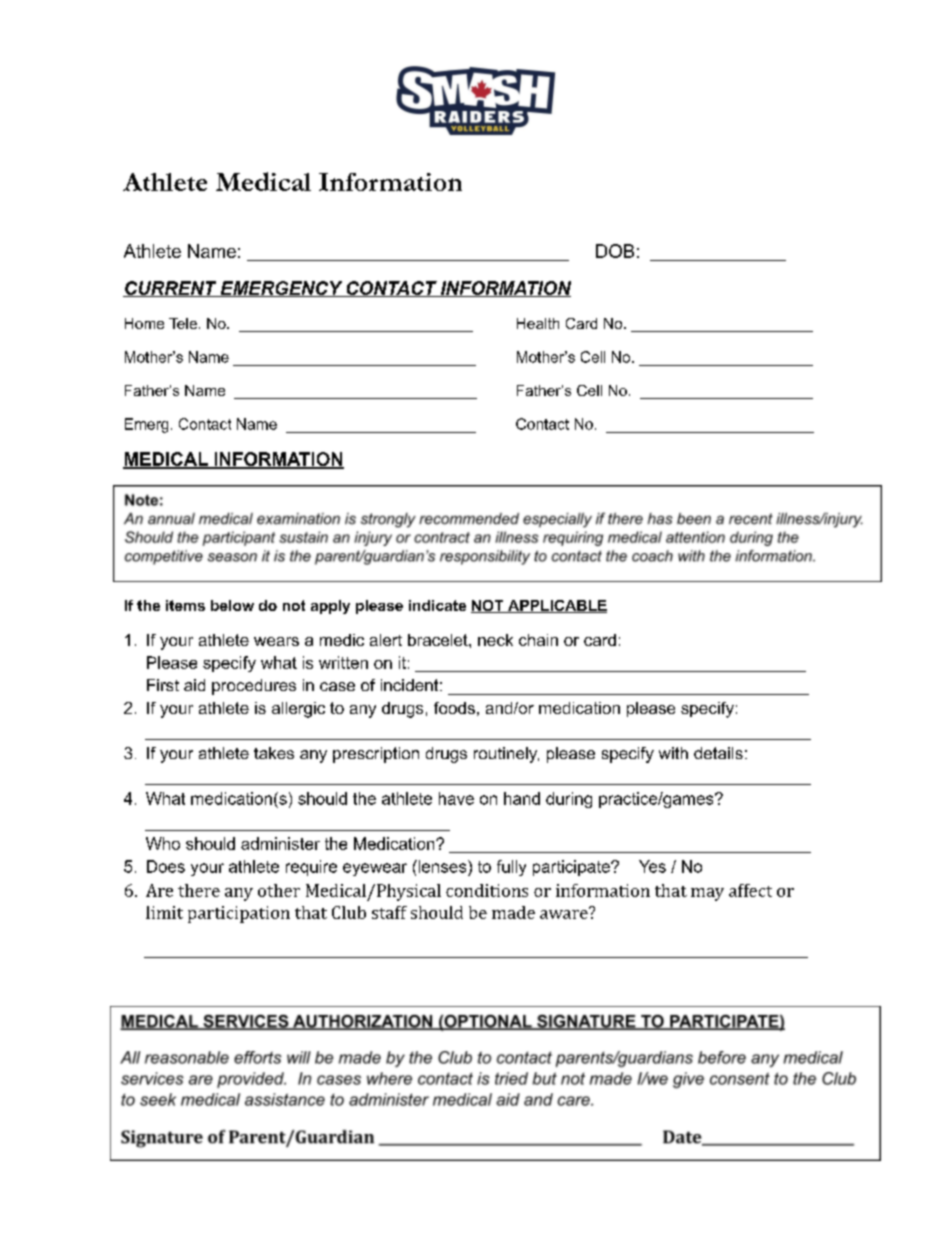 Image resolution: width=952 pixels, height=1233 pixels. What do you see at coordinates (232, 605) in the screenshot?
I see `below` at bounding box center [232, 605].
